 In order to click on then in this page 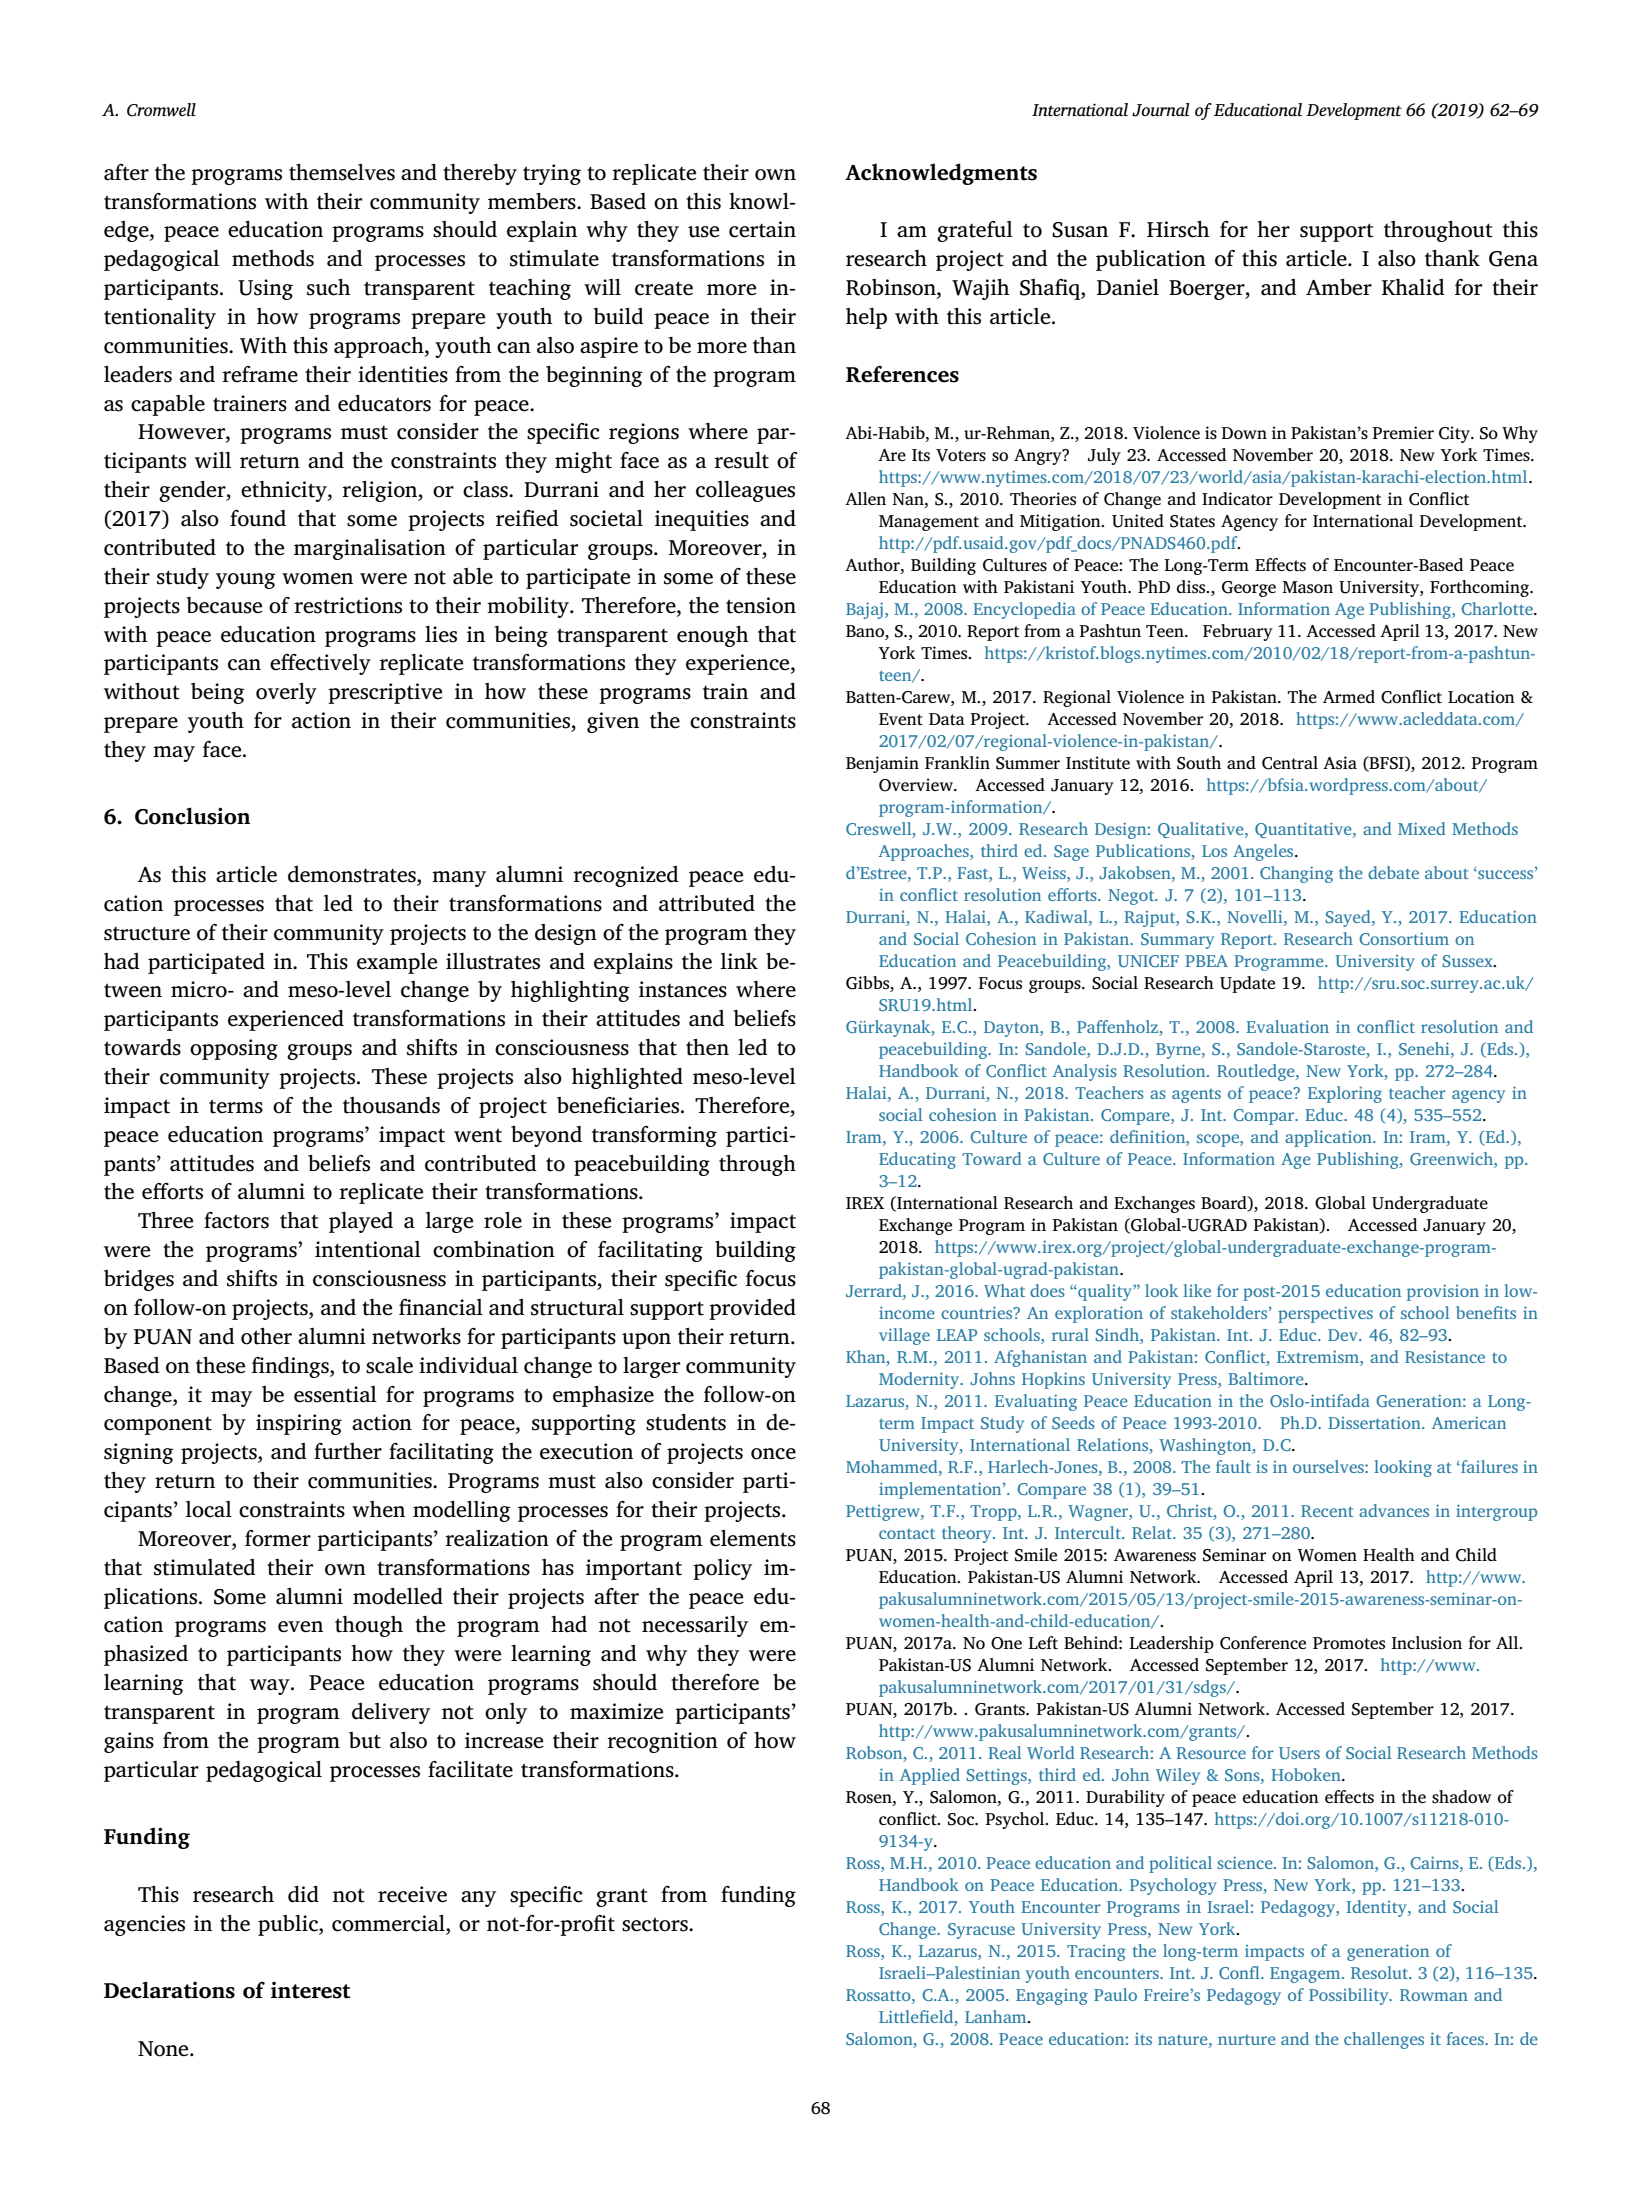, I will do `click(707, 1047)`.
